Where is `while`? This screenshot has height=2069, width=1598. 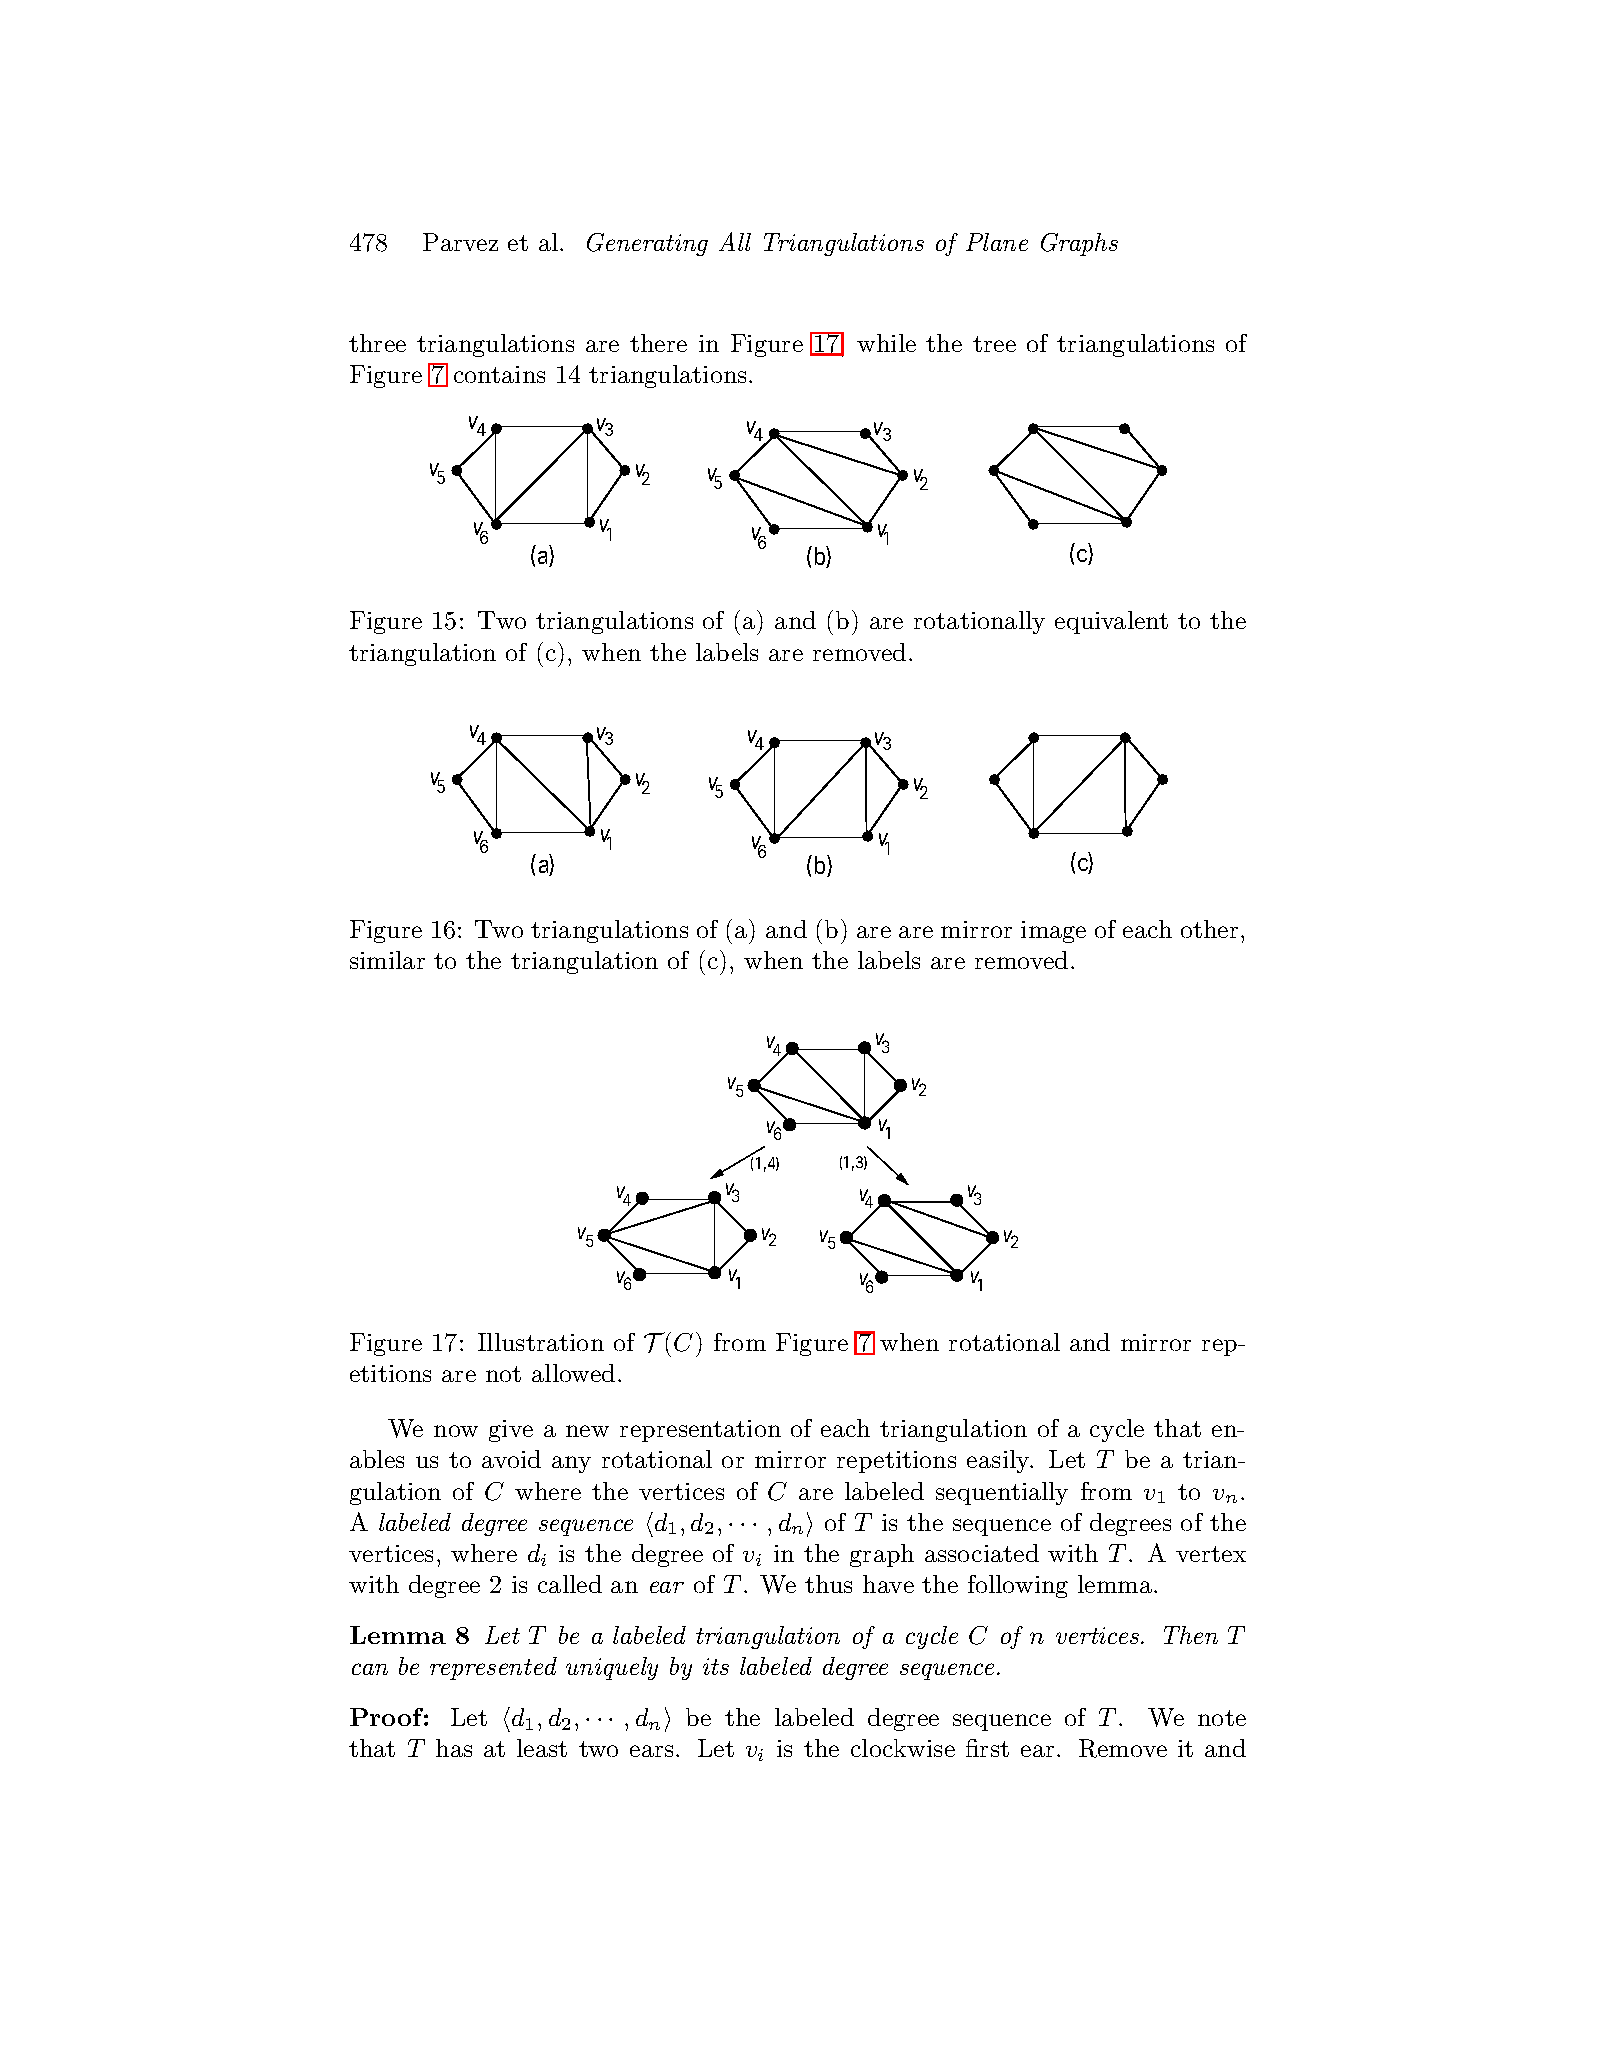
while is located at coordinates (886, 343).
